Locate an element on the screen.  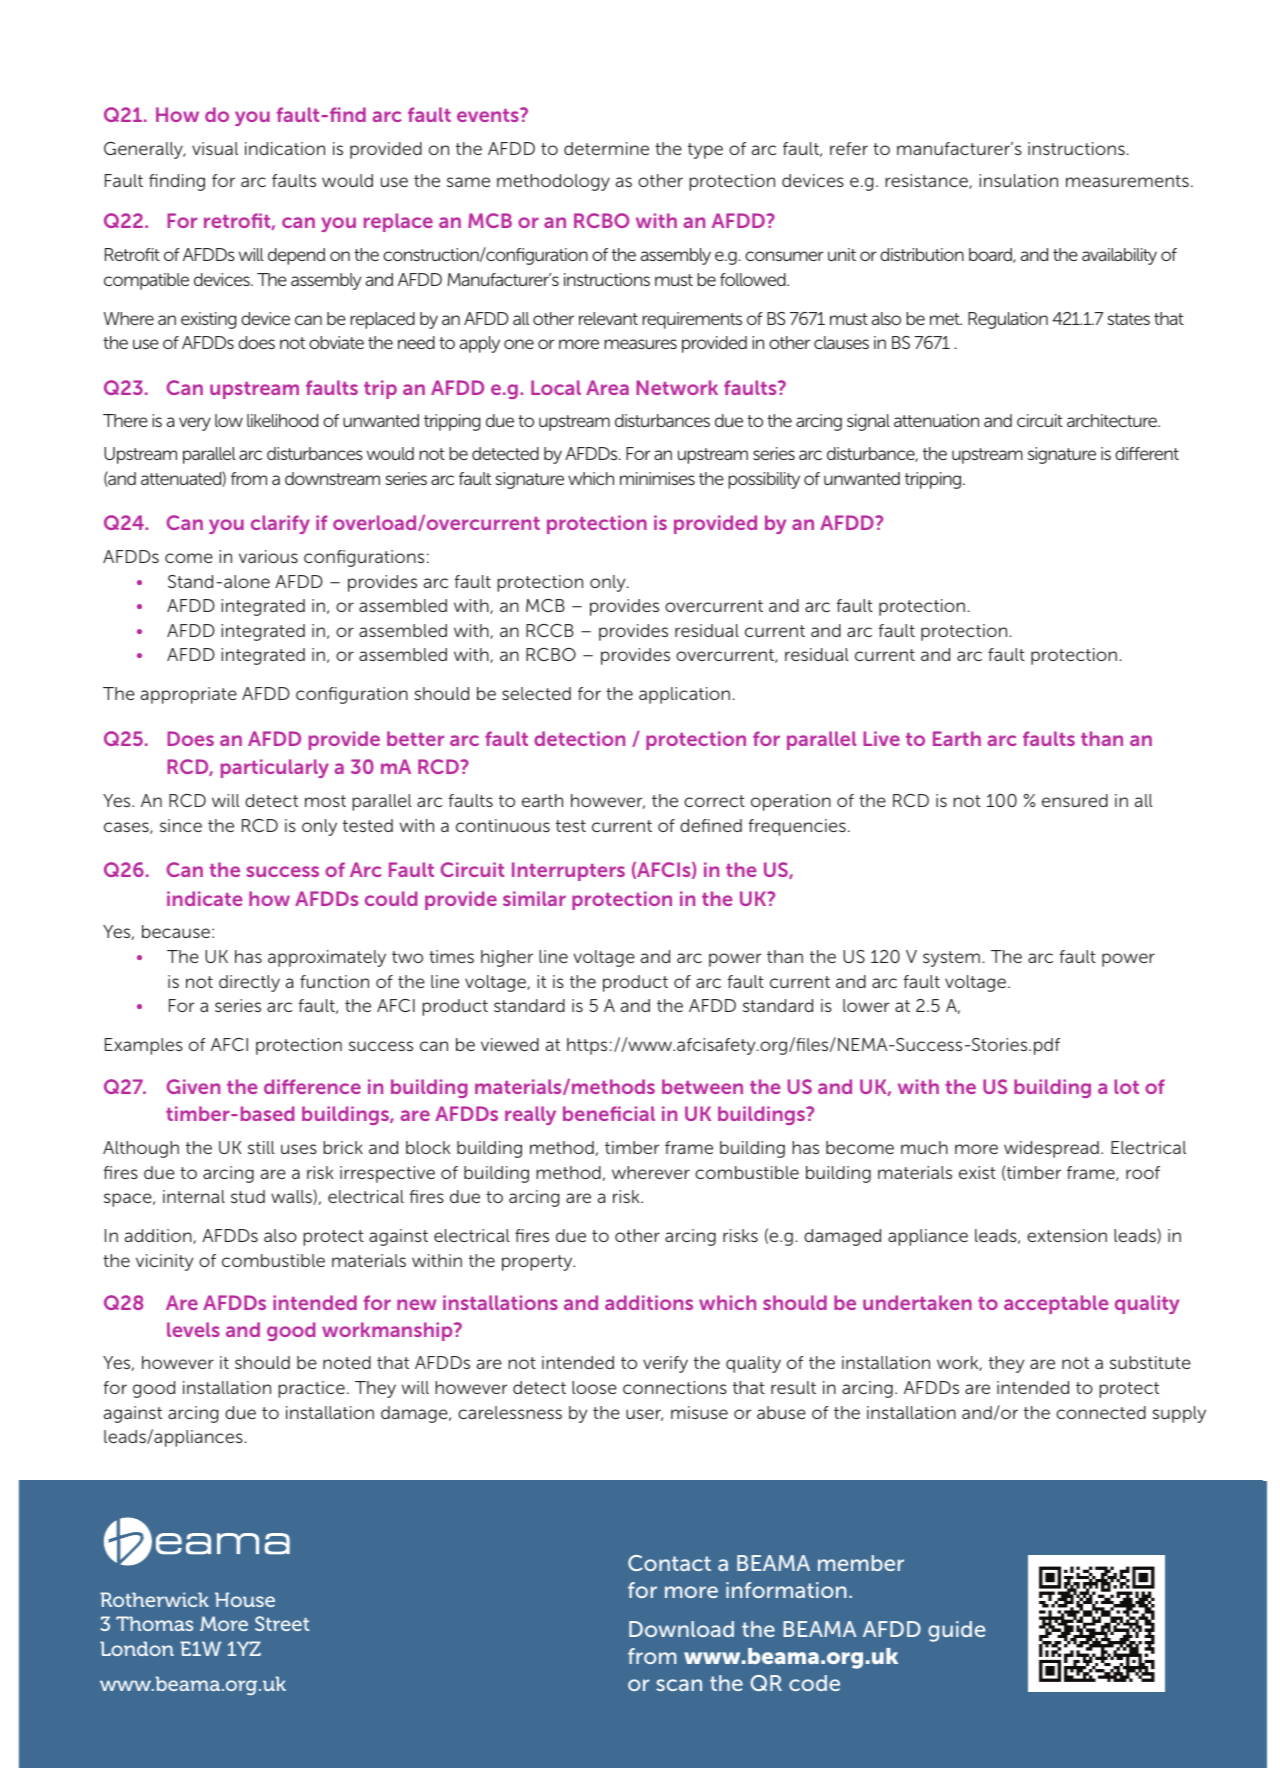
indication is located at coordinates (285, 148).
